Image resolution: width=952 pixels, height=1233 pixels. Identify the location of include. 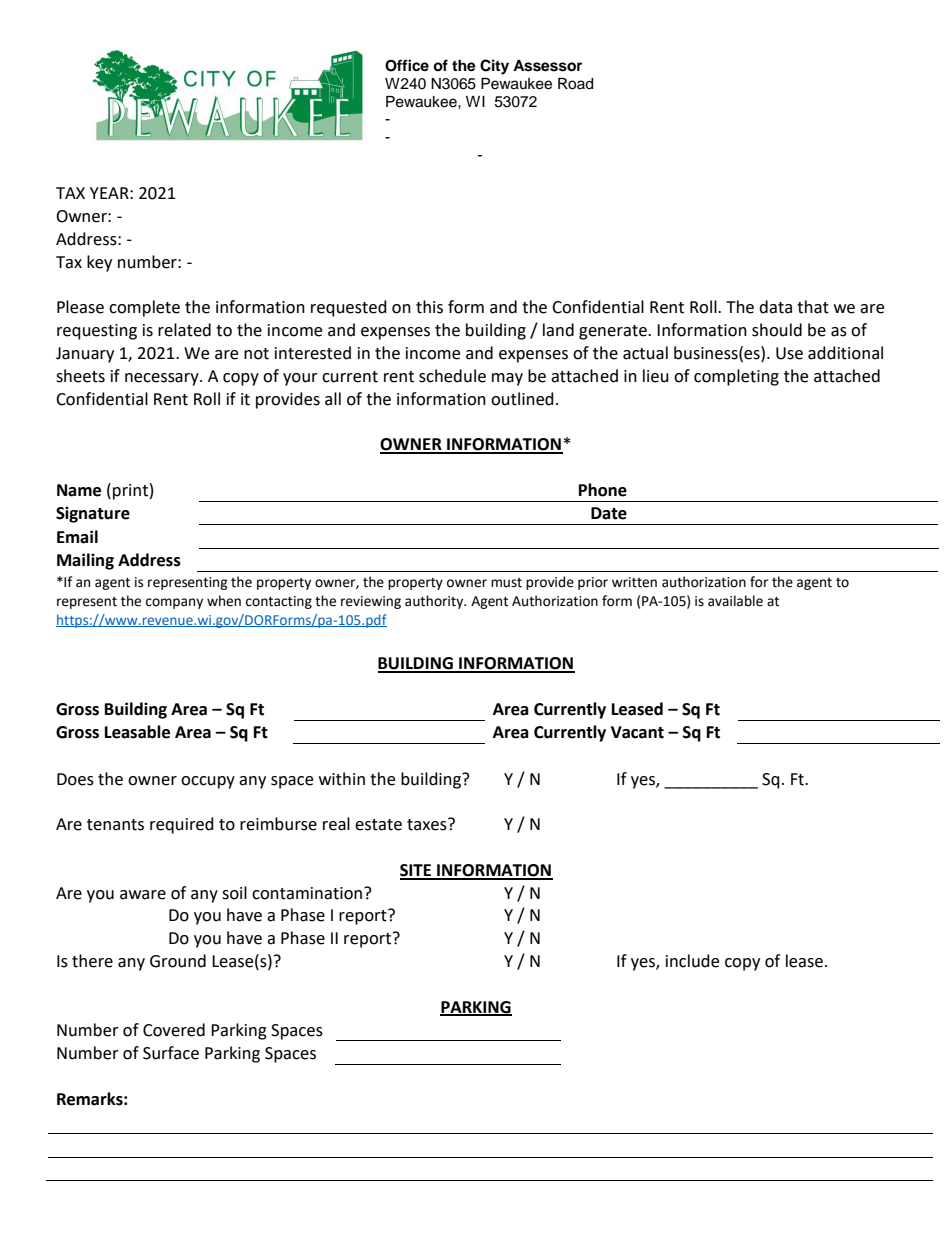
(692, 961).
